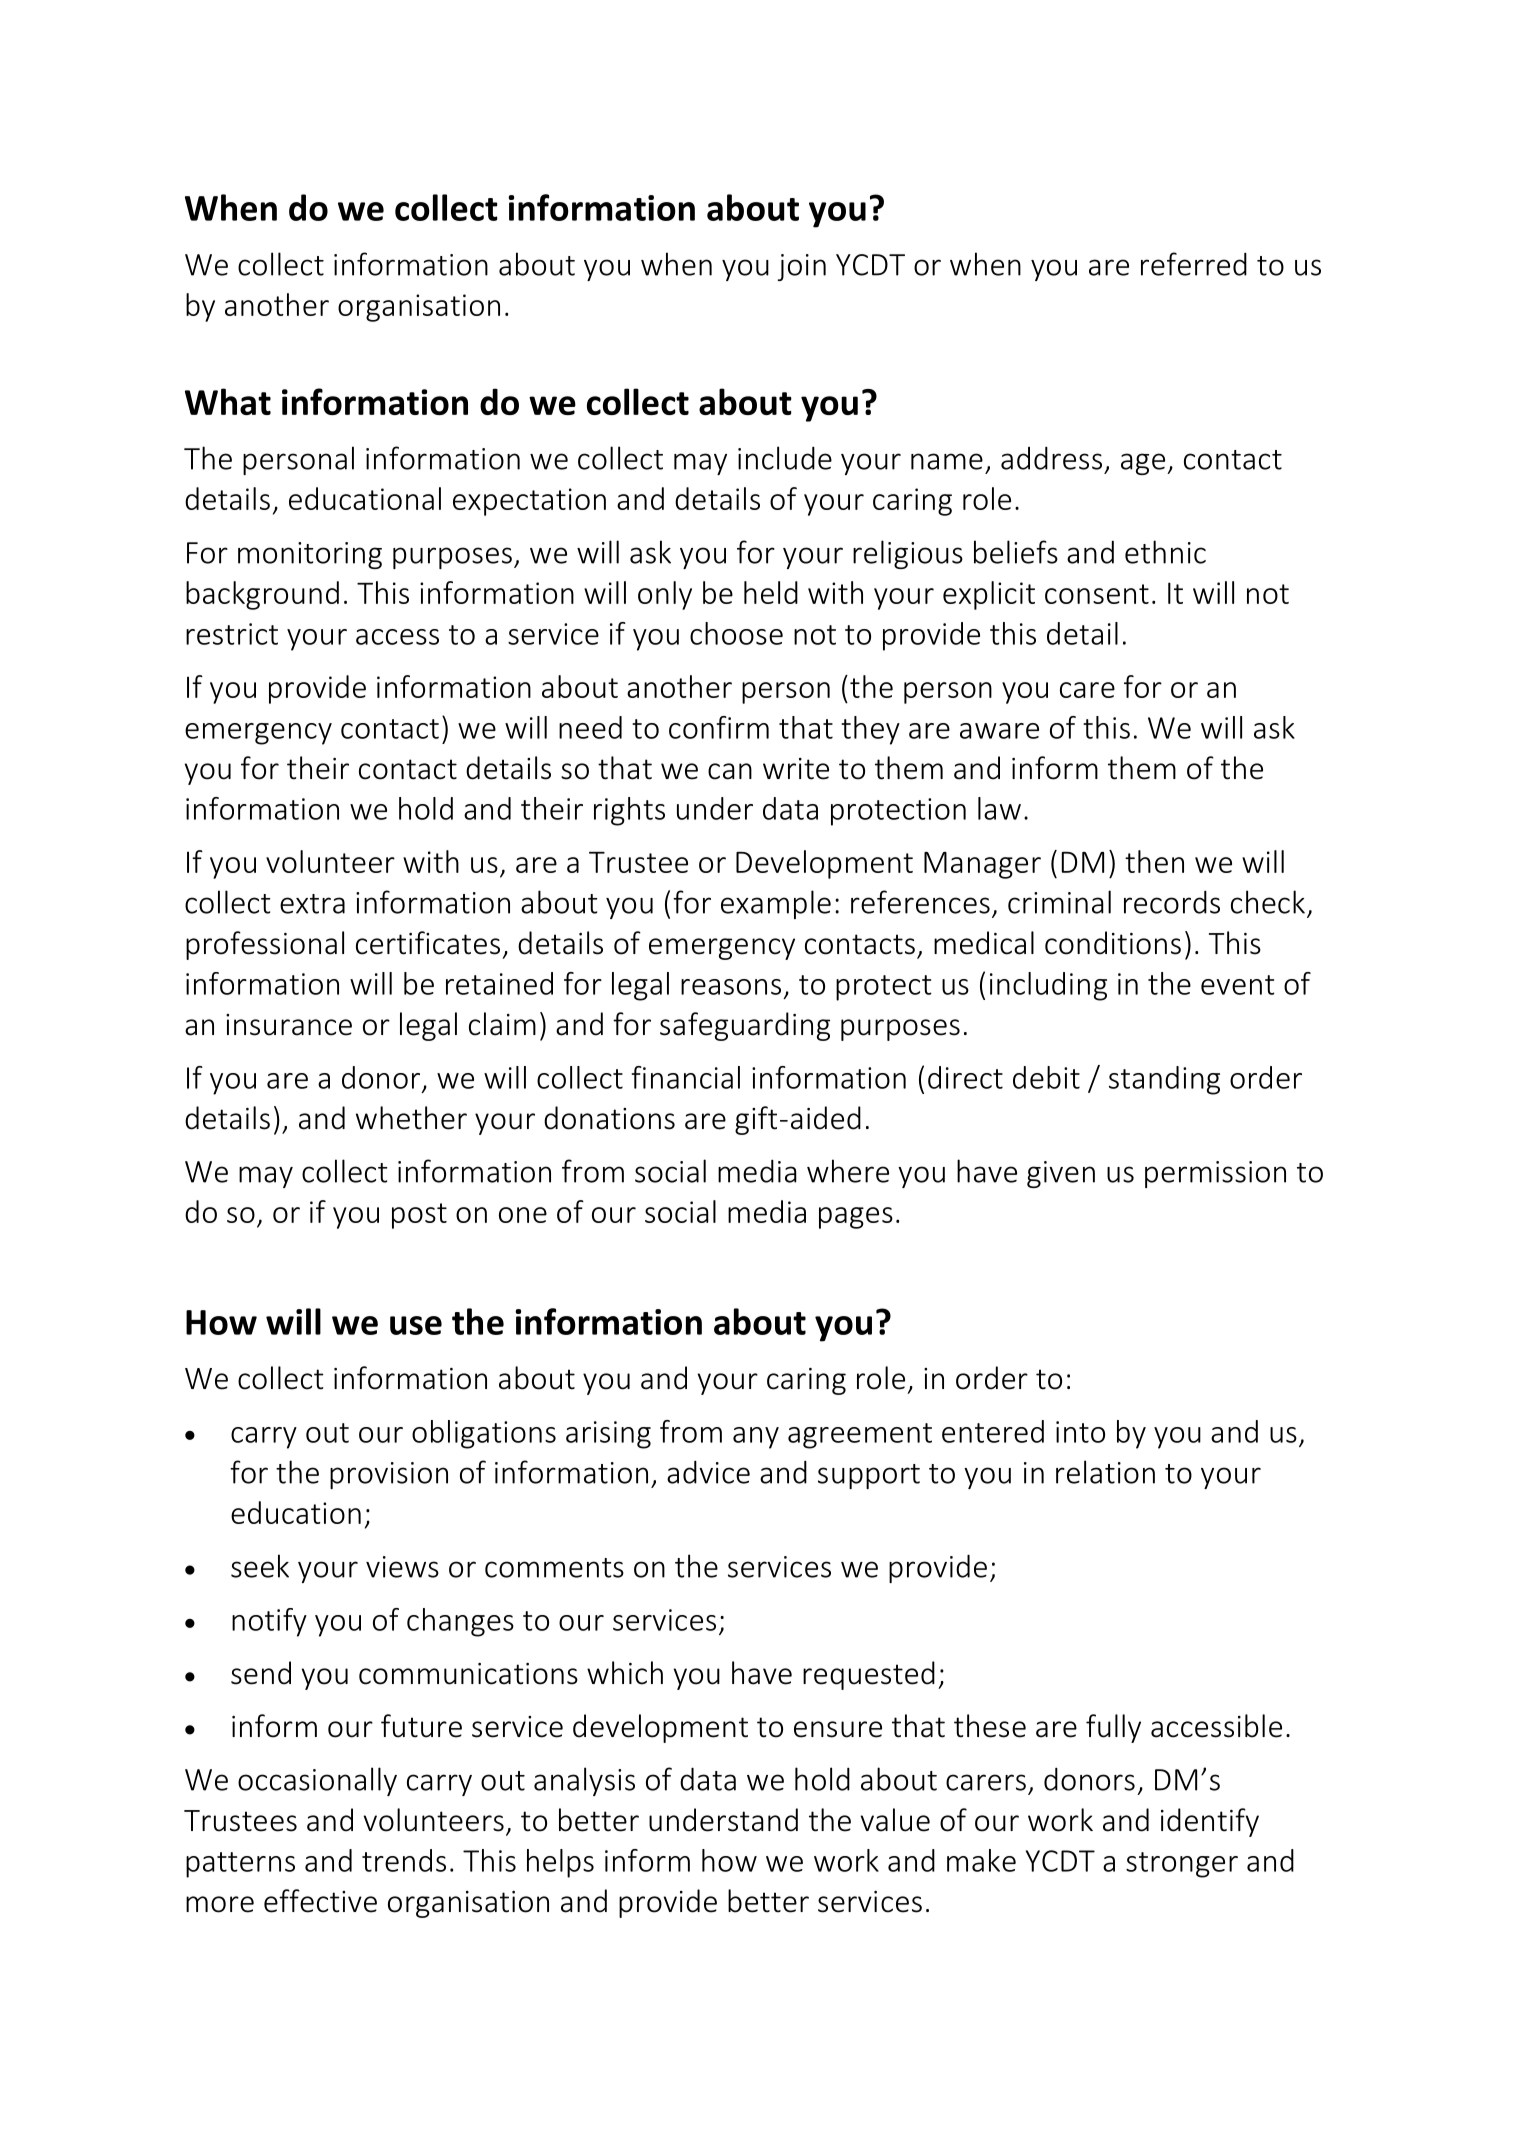 The height and width of the screenshot is (2152, 1521). What do you see at coordinates (802, 267) in the screenshot?
I see `join` at bounding box center [802, 267].
